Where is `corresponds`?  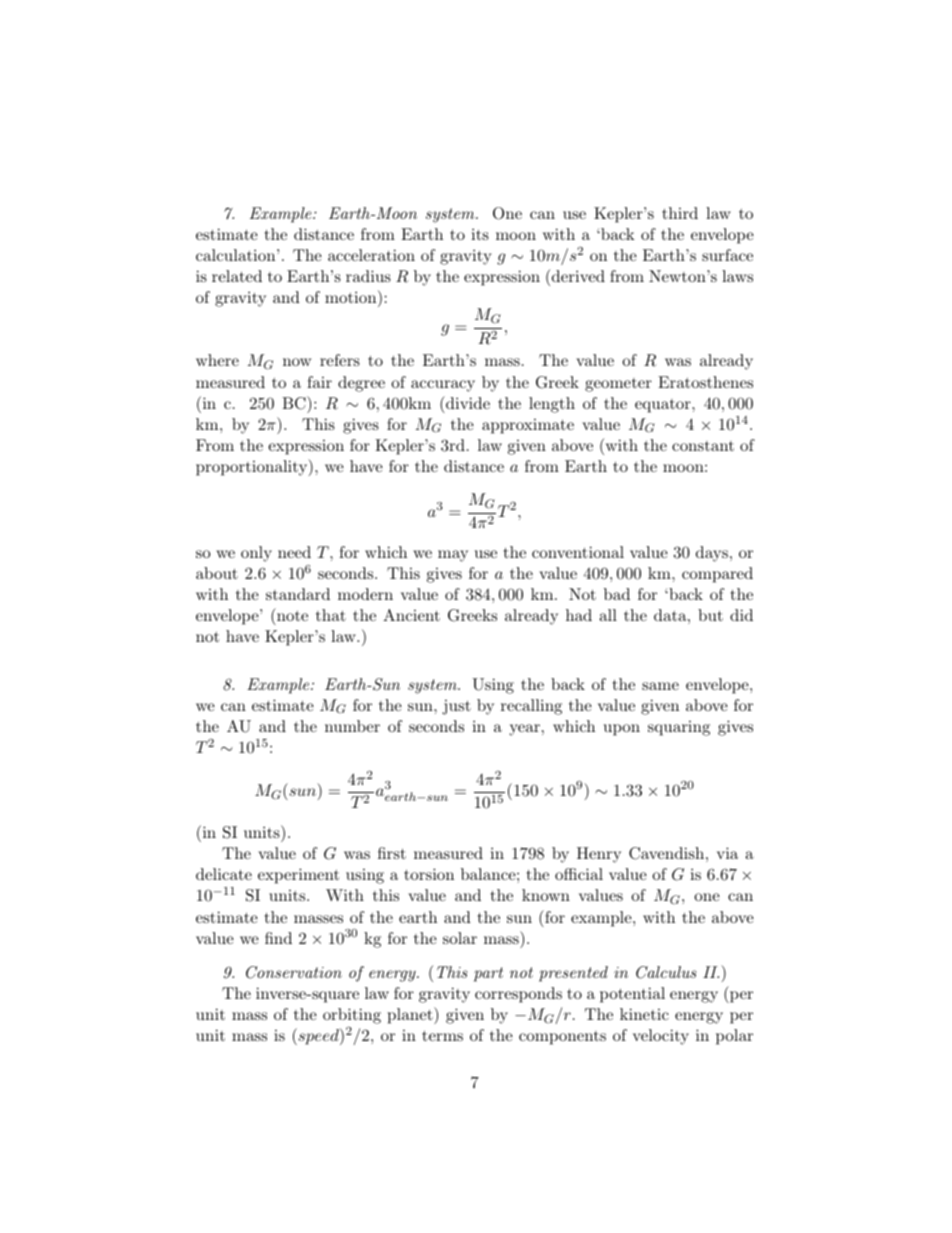
corresponds is located at coordinates (518, 995).
